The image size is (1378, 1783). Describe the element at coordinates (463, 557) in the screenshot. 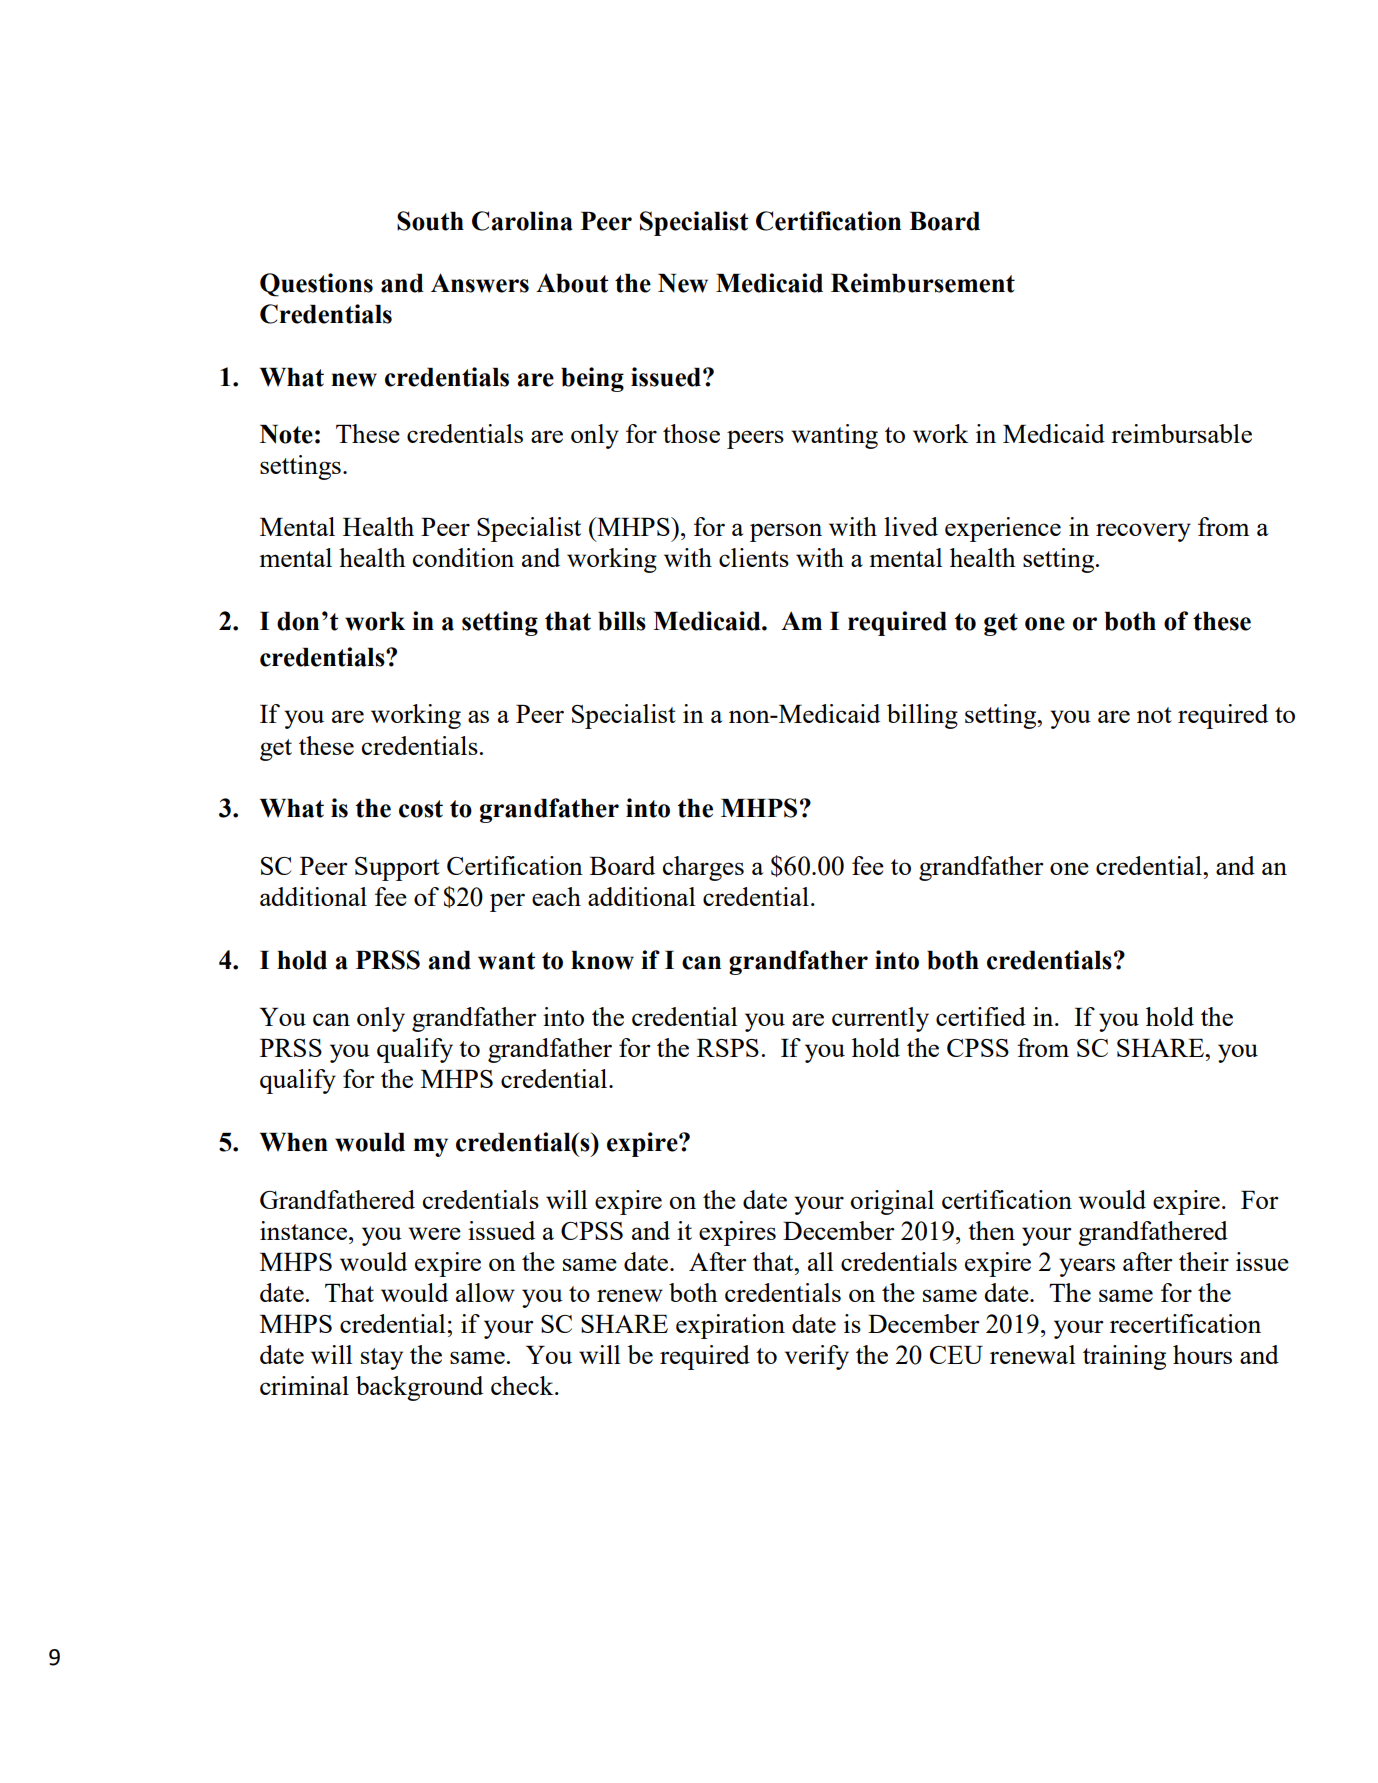

I see `condition` at that location.
